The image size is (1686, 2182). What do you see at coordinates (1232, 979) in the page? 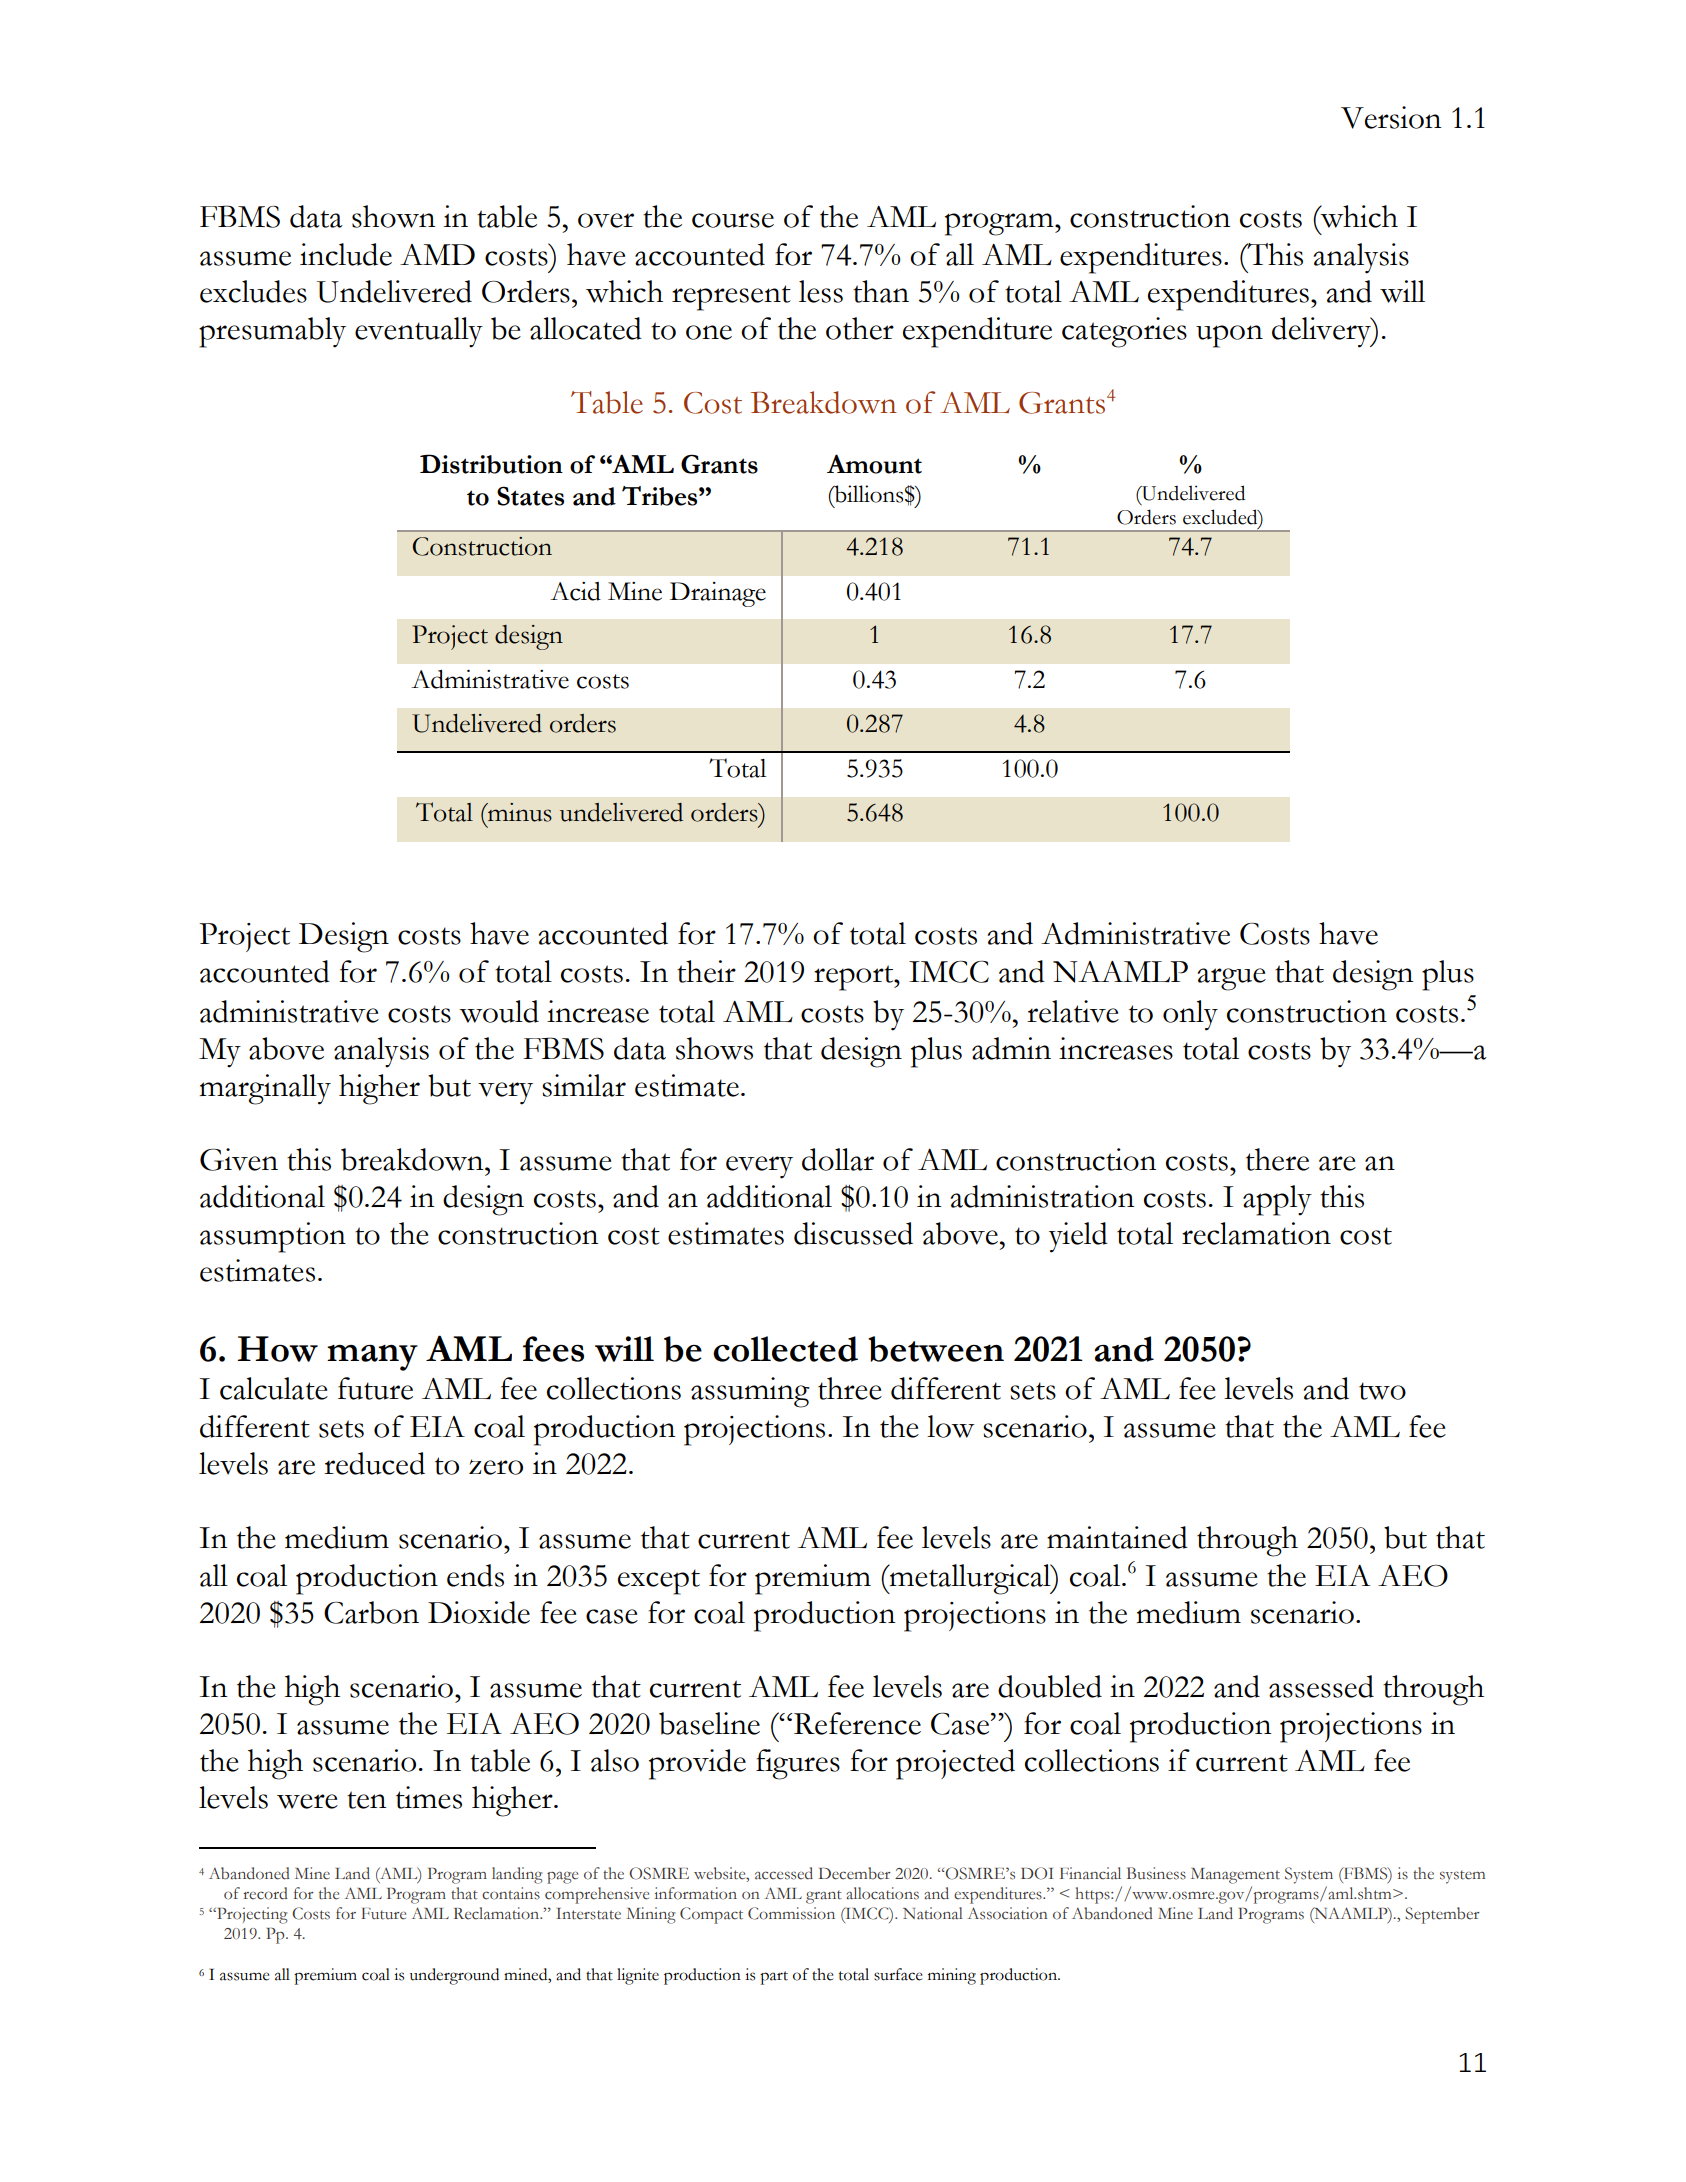
I see `argue` at bounding box center [1232, 979].
